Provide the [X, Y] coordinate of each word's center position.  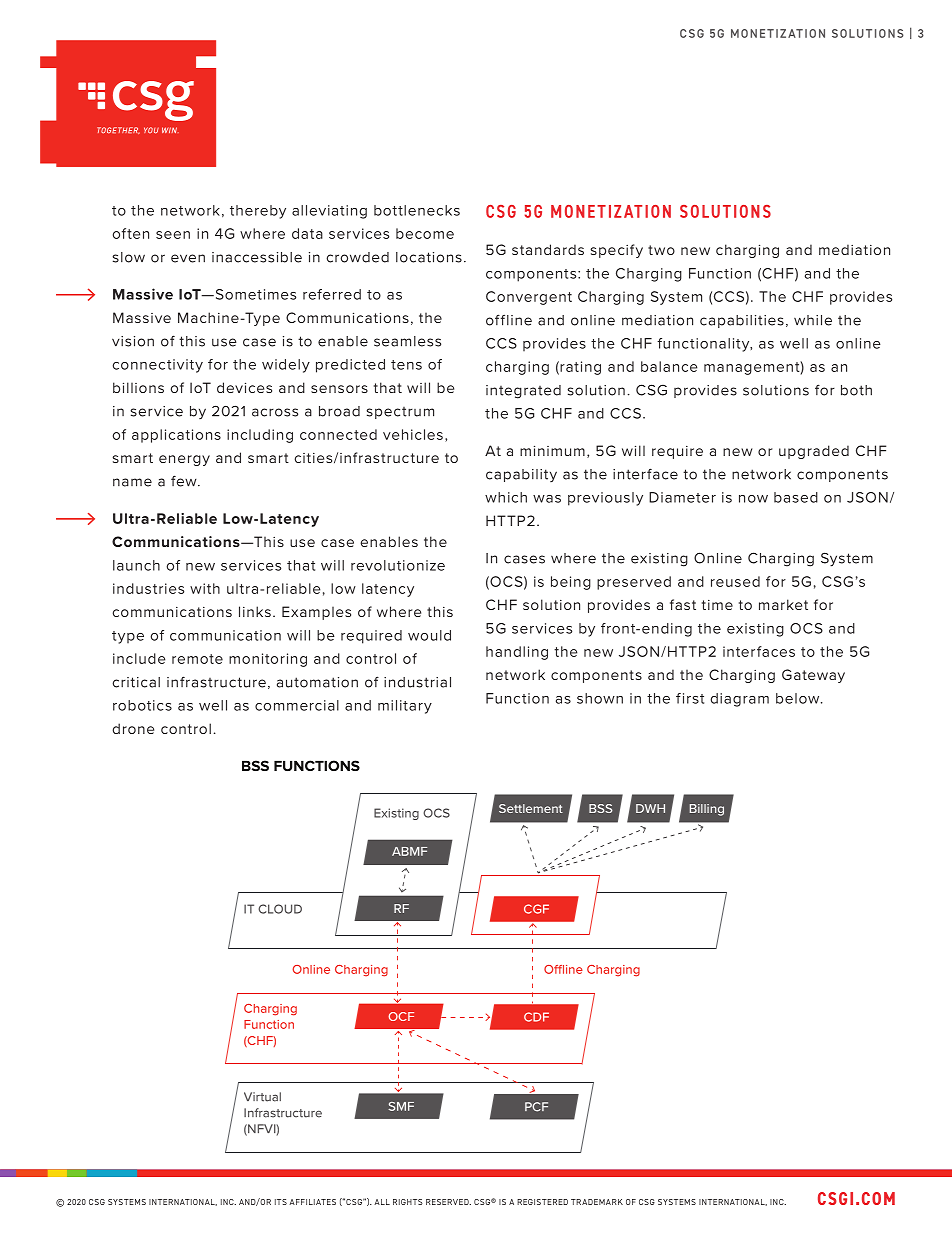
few [185, 481]
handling [517, 653]
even [188, 258]
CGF [536, 909]
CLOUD [280, 909]
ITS [281, 1202]
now [753, 499]
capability [521, 475]
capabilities [742, 321]
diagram [739, 700]
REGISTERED [542, 1202]
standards [548, 249]
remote [197, 659]
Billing [707, 810]
